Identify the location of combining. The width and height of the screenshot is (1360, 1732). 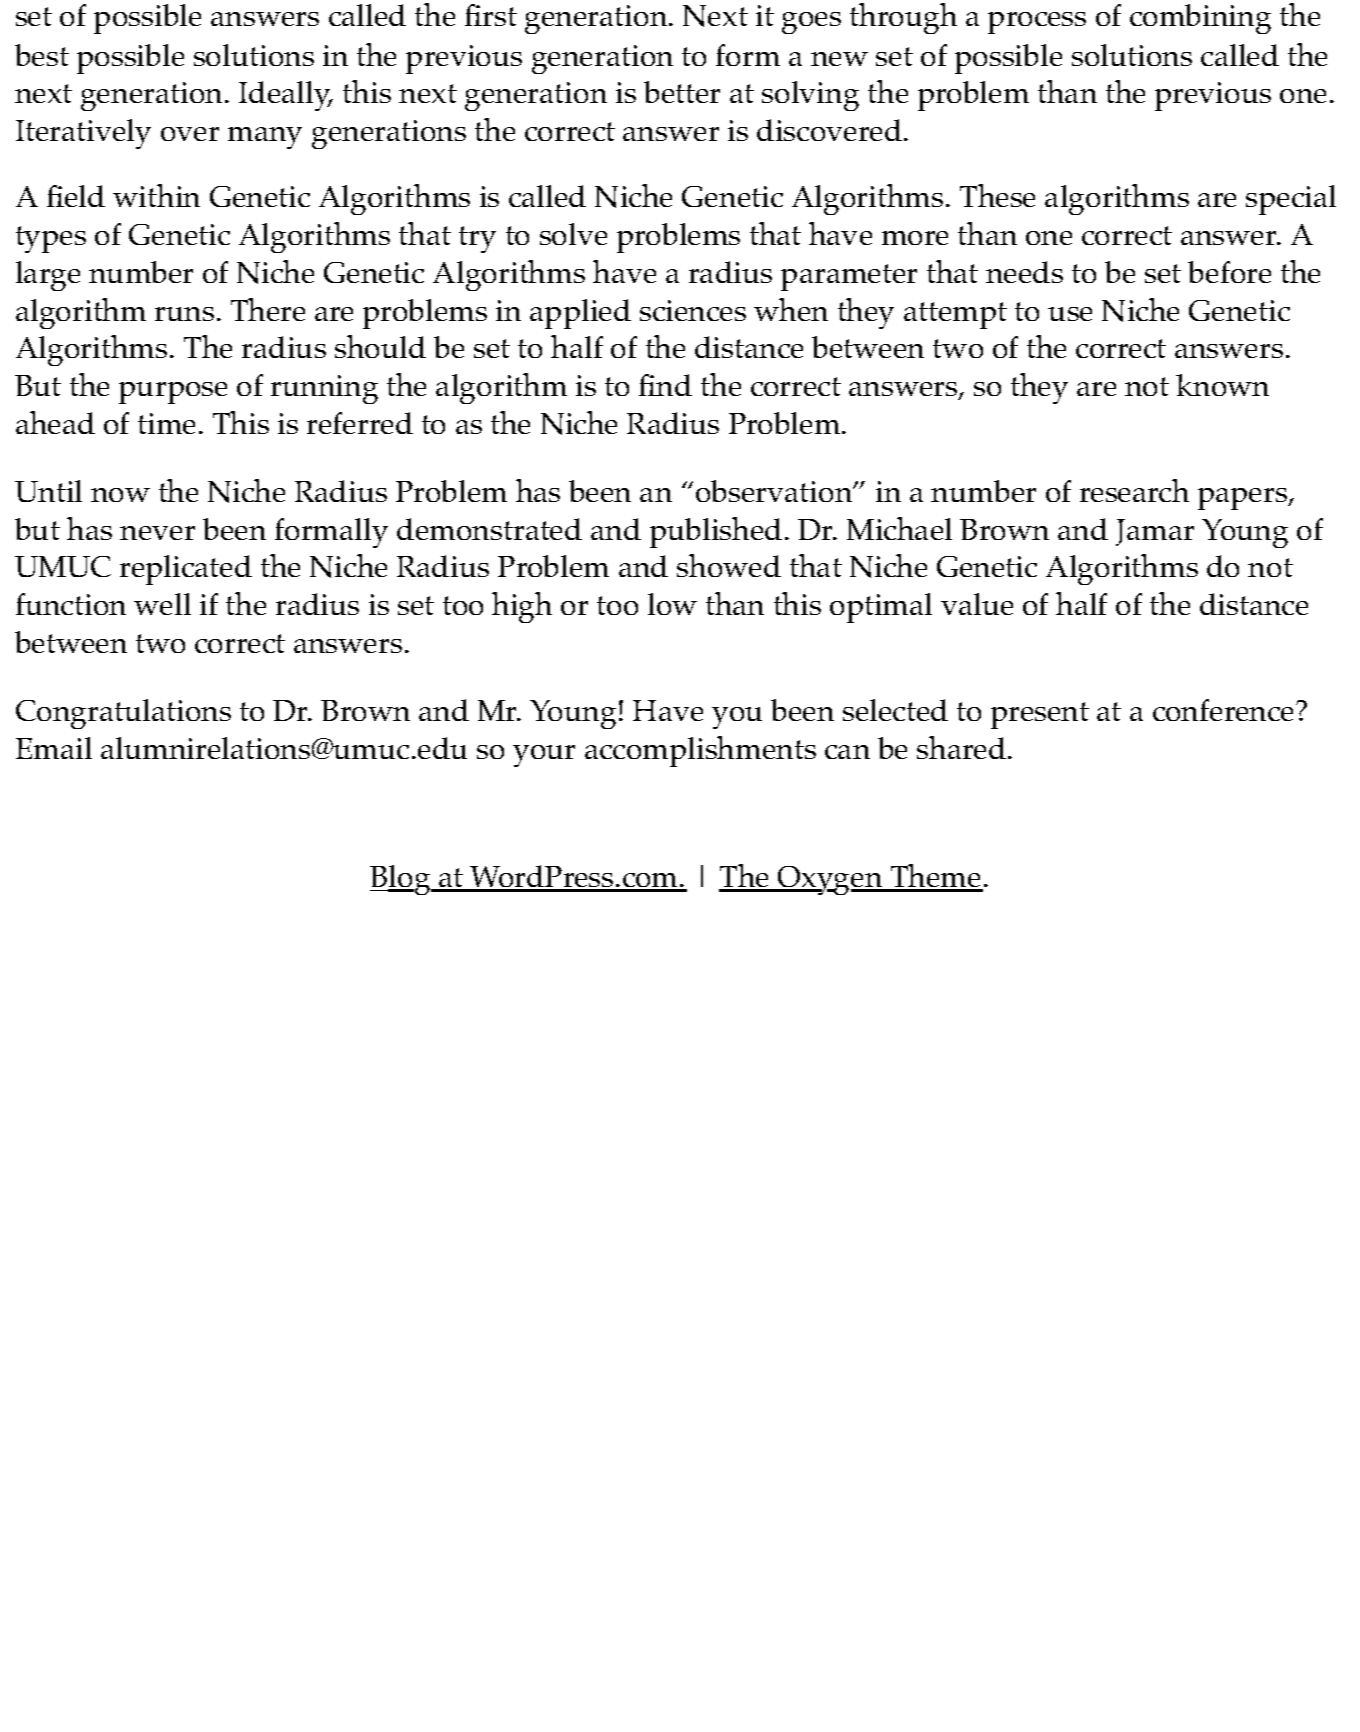
(1200, 19).
